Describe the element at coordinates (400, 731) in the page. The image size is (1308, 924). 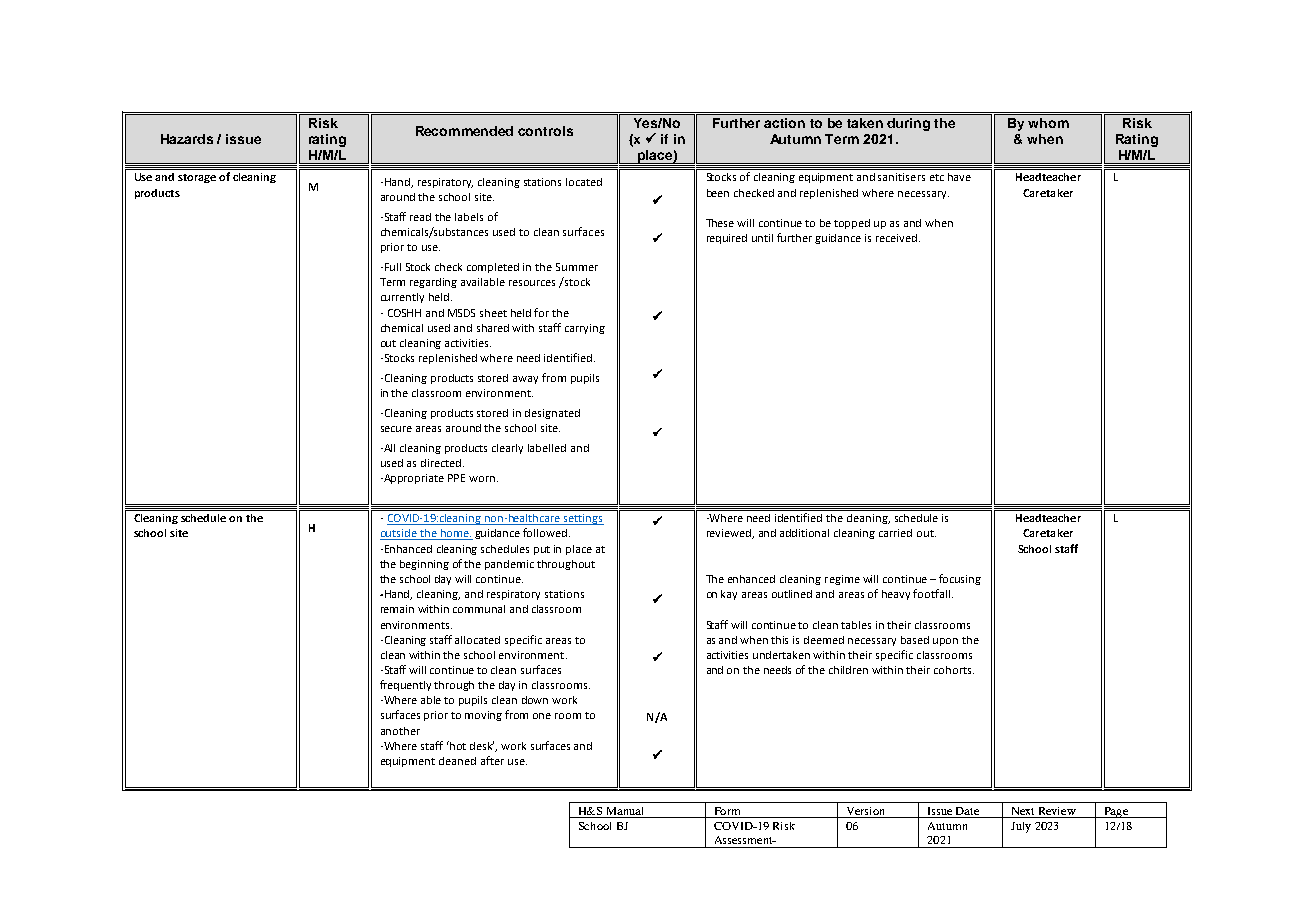
I see `another` at that location.
